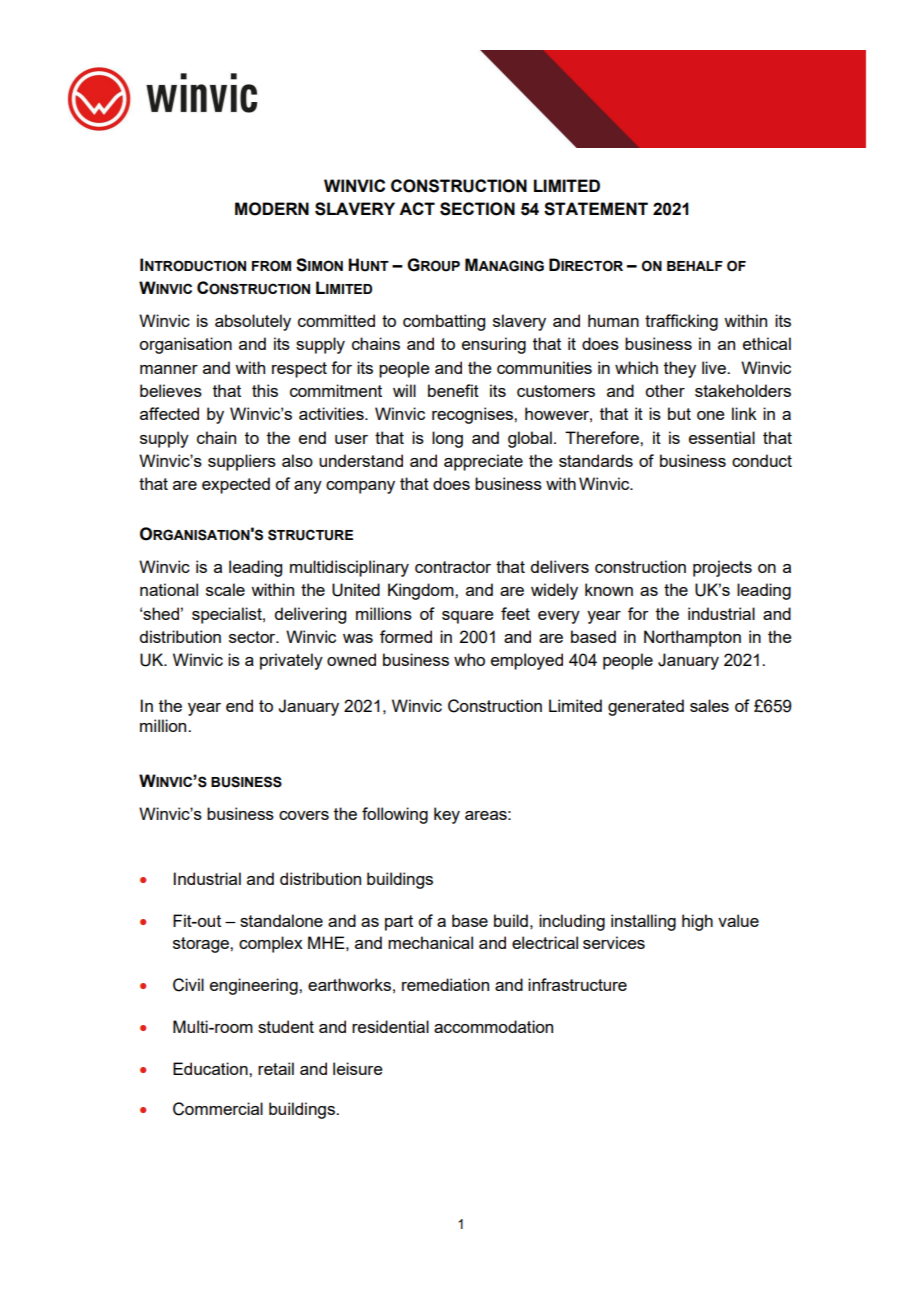 Image resolution: width=924 pixels, height=1308 pixels. Describe the element at coordinates (477, 209) in the image. I see `SECTION` at that location.
